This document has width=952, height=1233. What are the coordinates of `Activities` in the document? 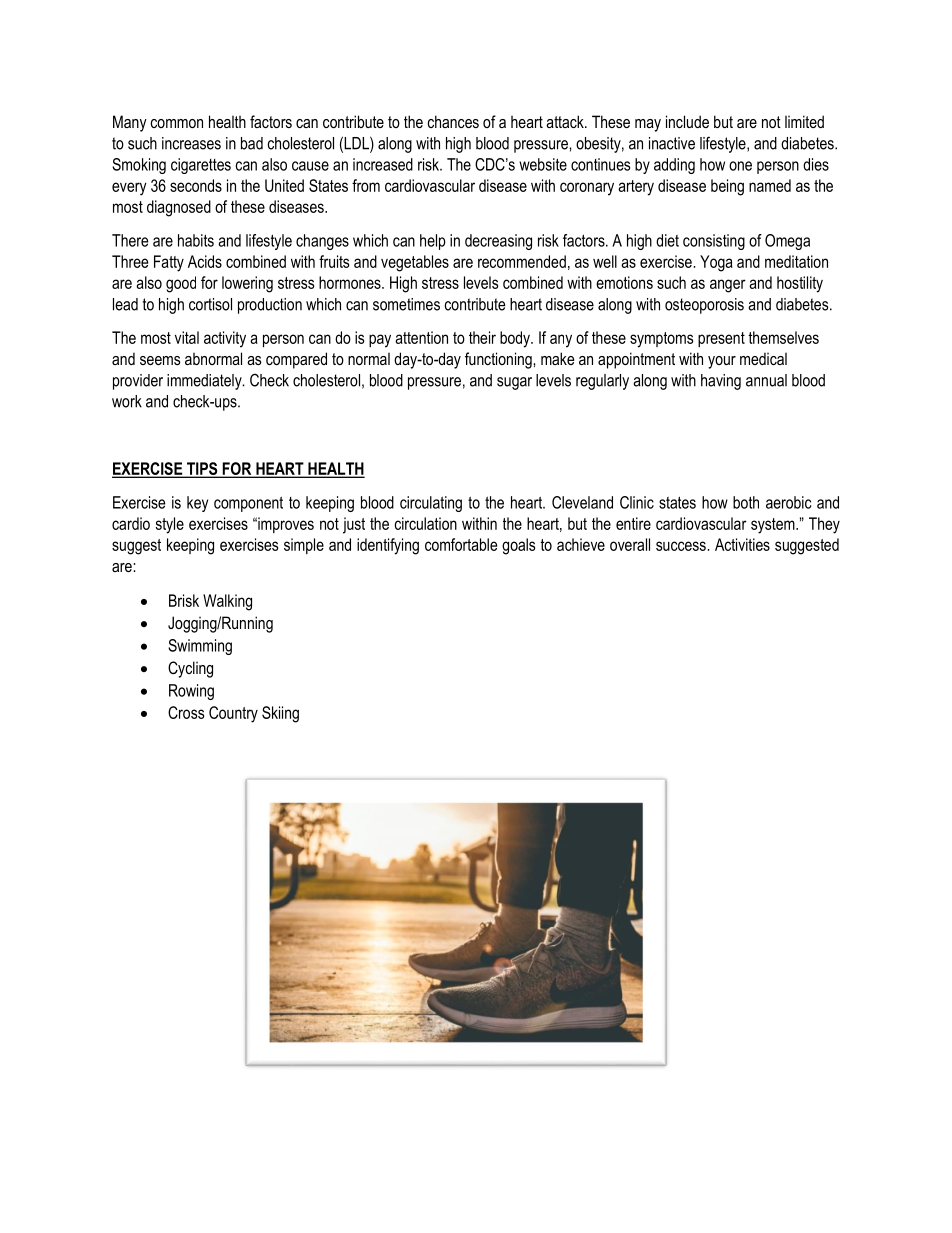 It's located at (742, 544).
